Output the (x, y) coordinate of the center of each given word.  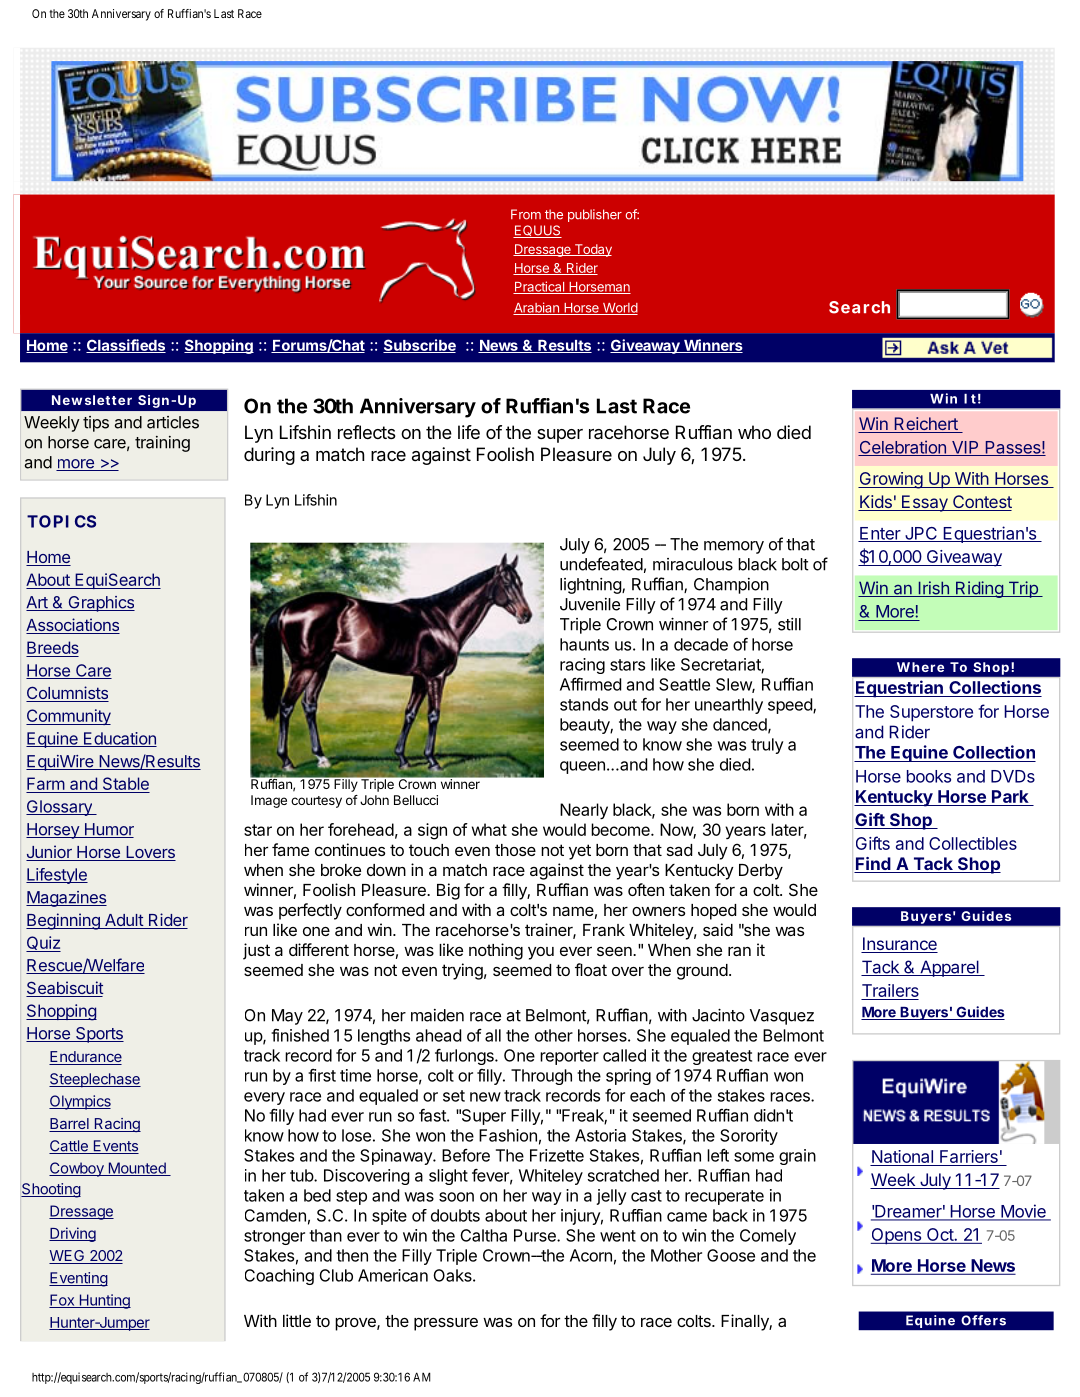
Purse (536, 1235)
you (541, 953)
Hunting (104, 1301)
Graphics (100, 604)
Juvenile (590, 604)
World (619, 309)
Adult (124, 921)
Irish (933, 589)
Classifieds (126, 346)
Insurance (899, 945)
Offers (983, 1320)
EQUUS (537, 231)
